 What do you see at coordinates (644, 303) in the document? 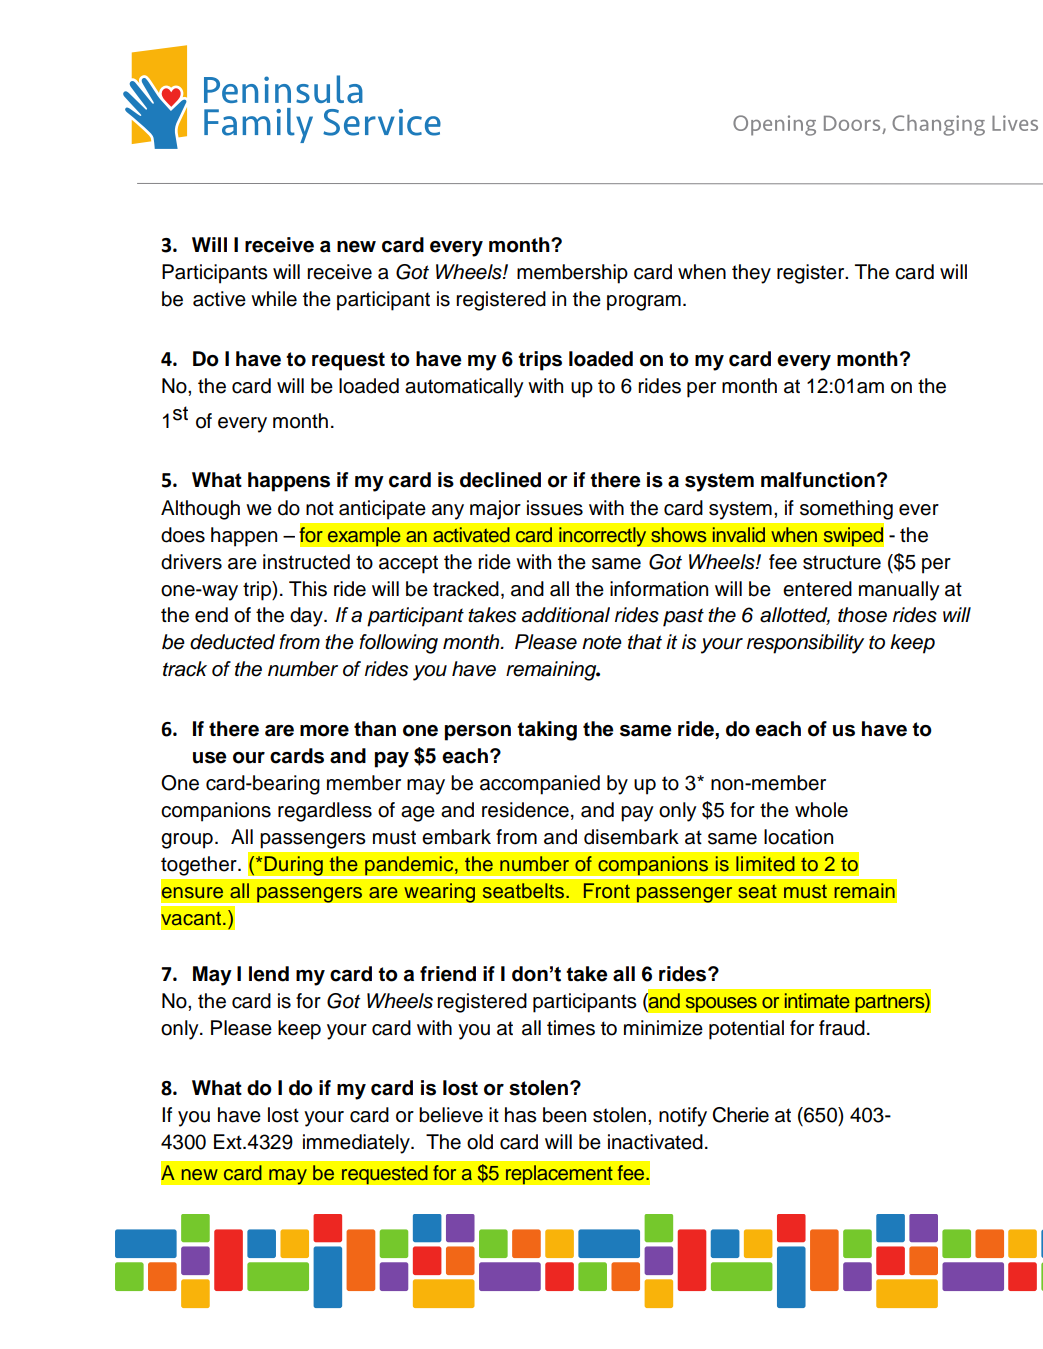
I see `program` at bounding box center [644, 303].
